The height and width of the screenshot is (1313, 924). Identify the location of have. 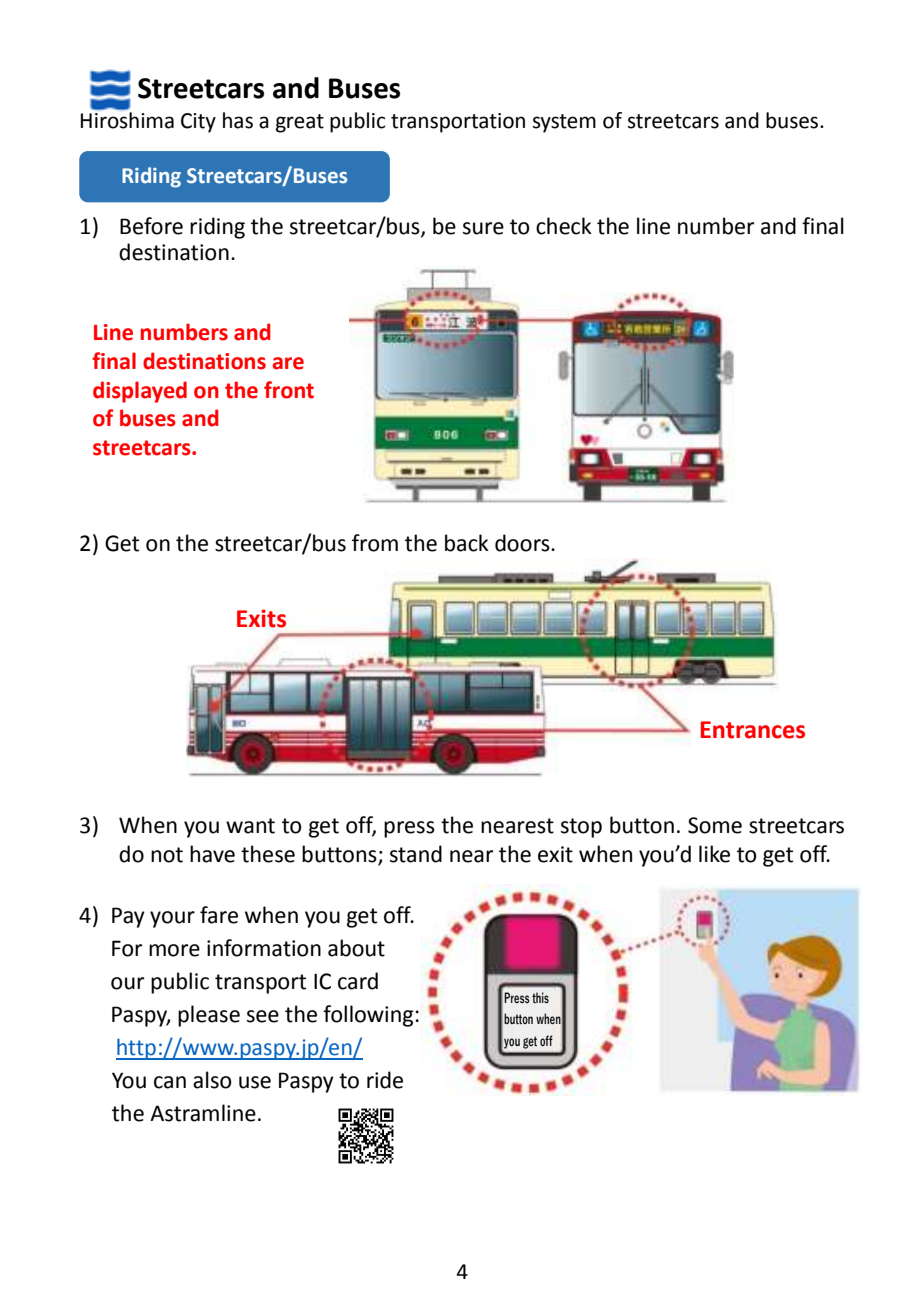
(212, 854).
